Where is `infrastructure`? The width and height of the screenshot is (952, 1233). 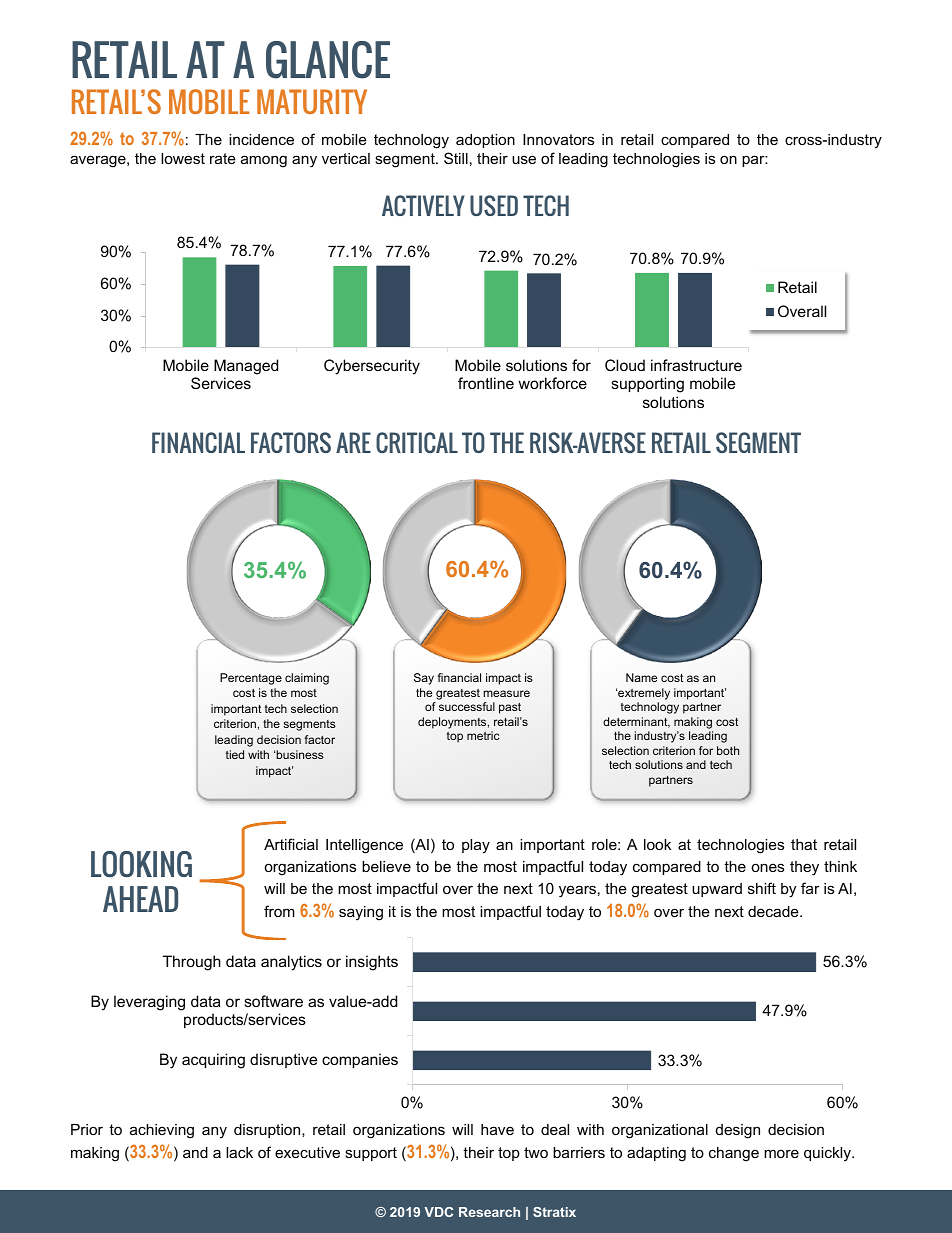 infrastructure is located at coordinates (696, 365).
